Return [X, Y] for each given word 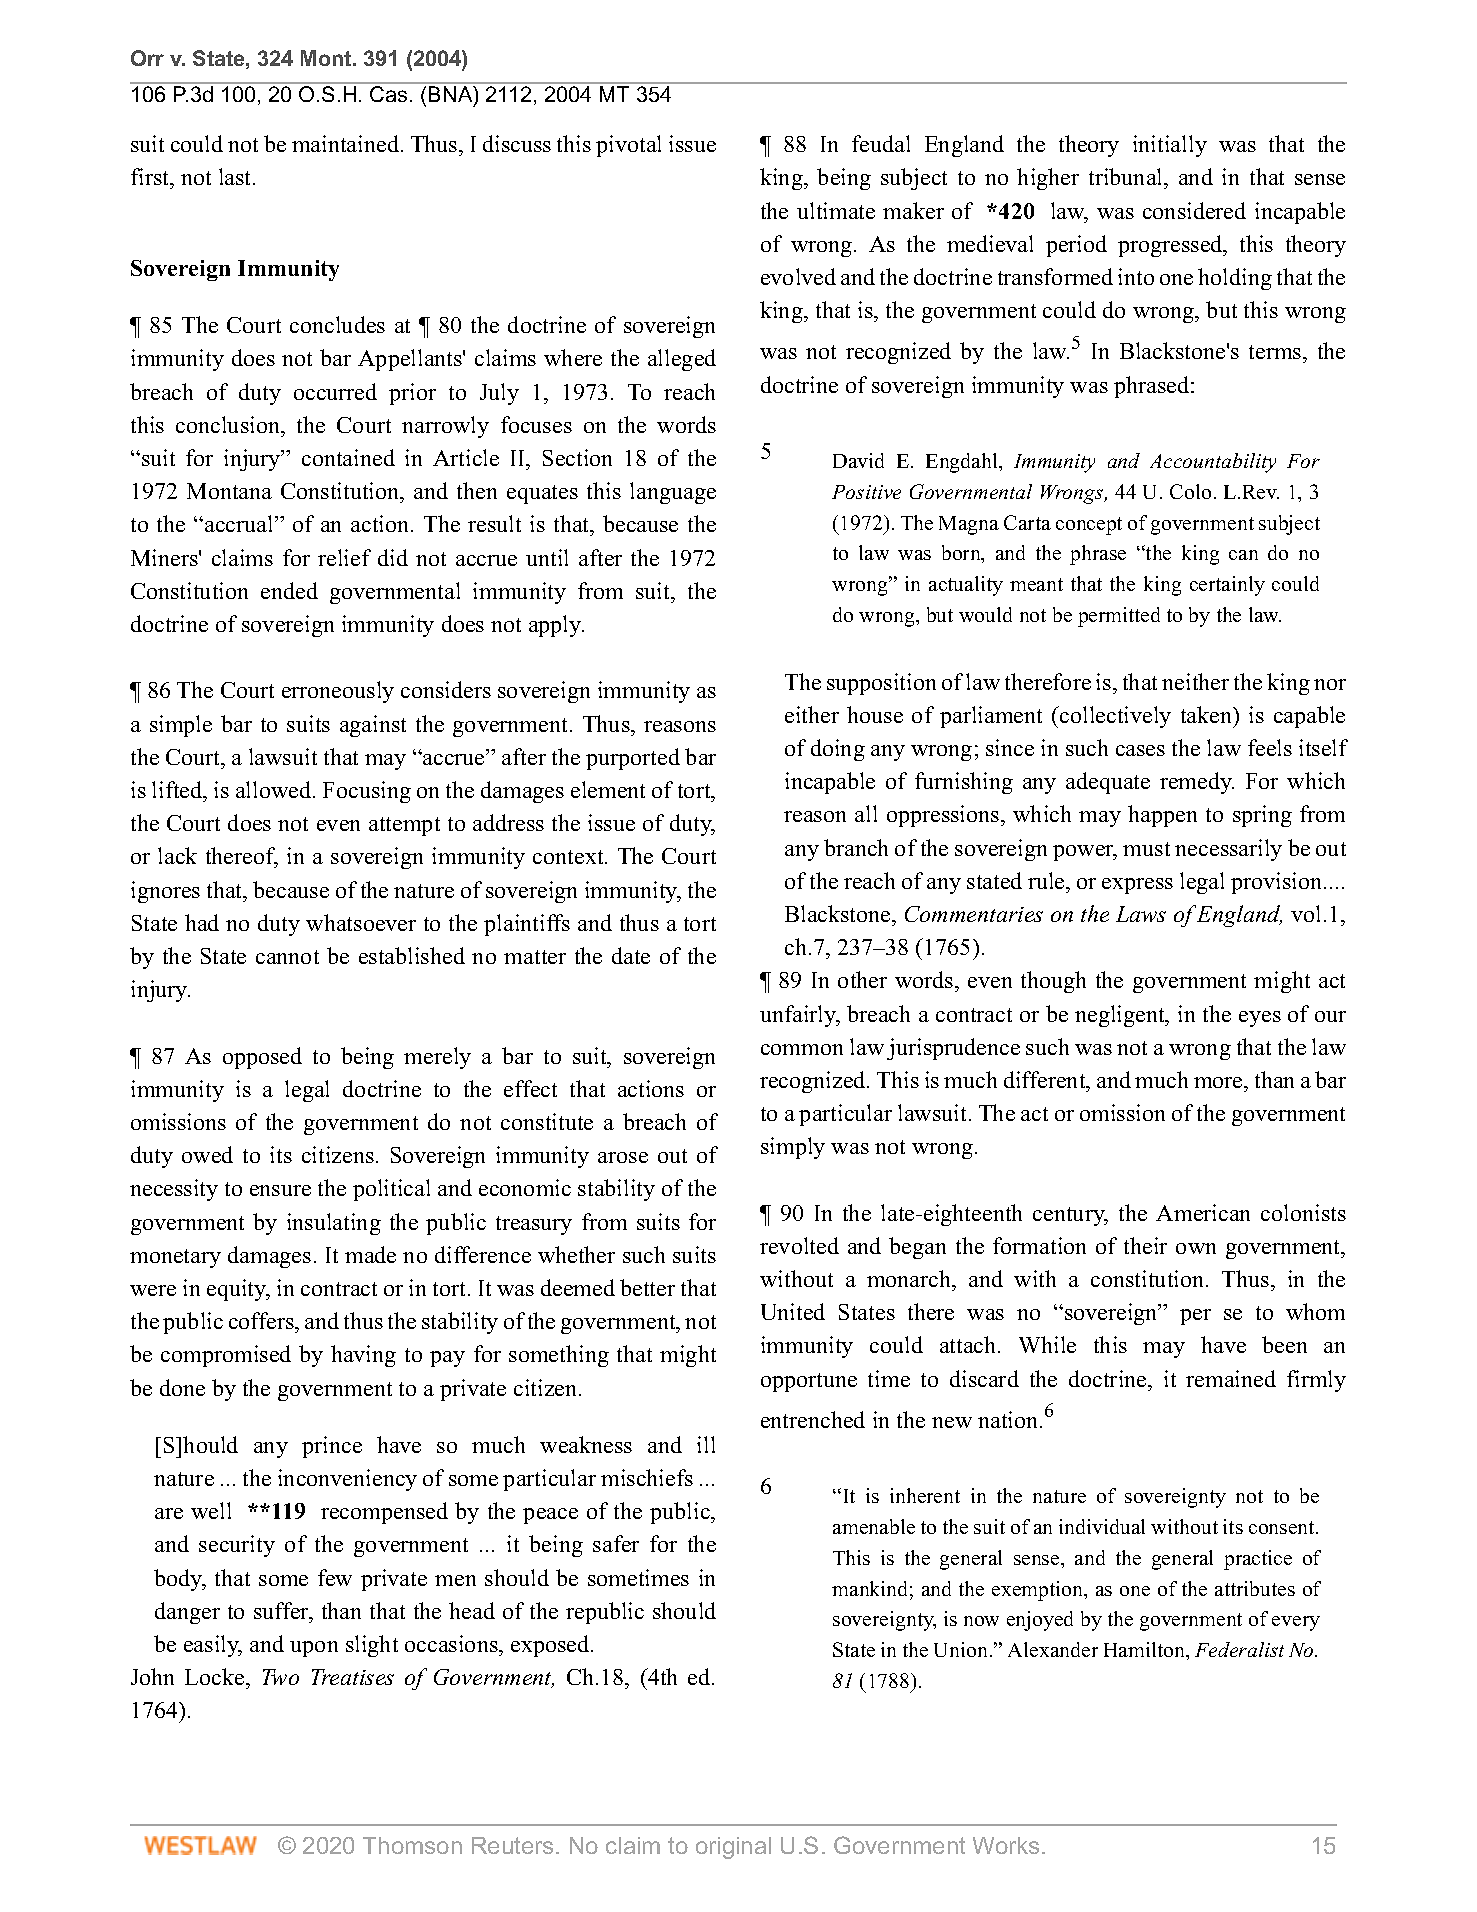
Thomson [412, 1845]
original [733, 1848]
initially [1170, 146]
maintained [347, 143]
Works [1006, 1845]
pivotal [628, 146]
